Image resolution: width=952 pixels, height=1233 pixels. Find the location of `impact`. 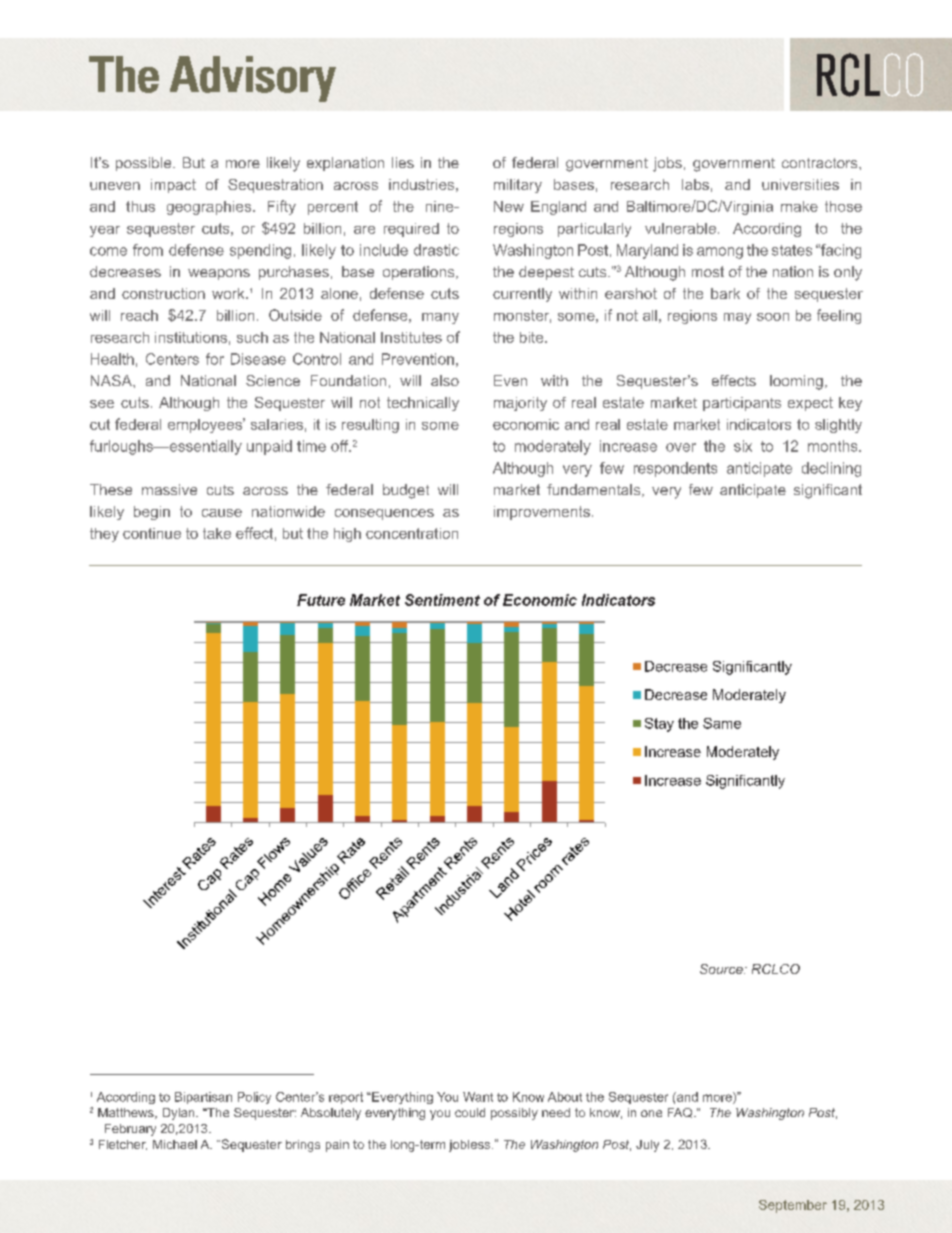

impact is located at coordinates (173, 186).
